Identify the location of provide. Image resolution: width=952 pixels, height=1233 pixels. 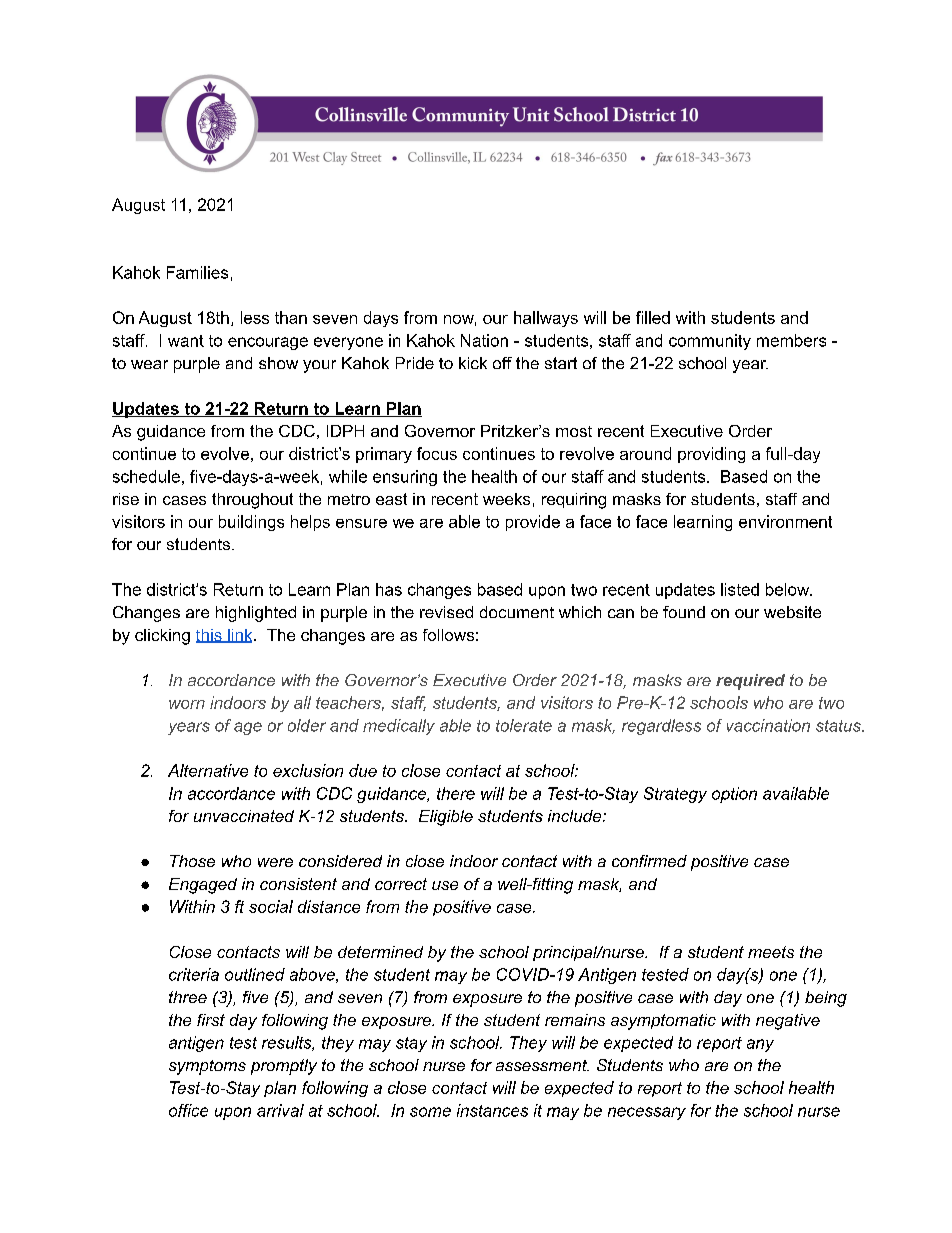
(533, 523).
